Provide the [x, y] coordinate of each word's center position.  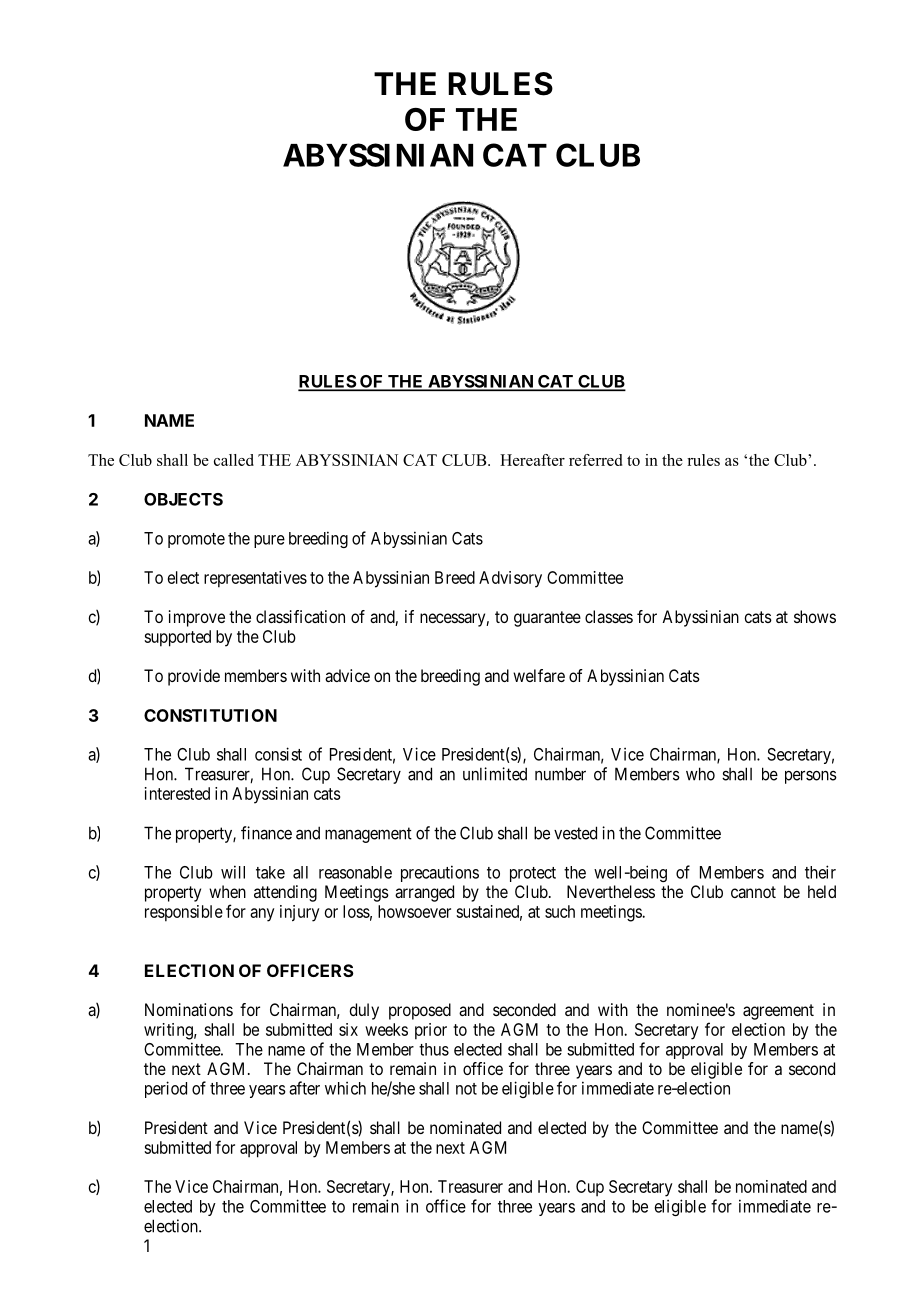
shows [815, 616]
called [234, 460]
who [700, 774]
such [560, 911]
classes [609, 616]
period [166, 1089]
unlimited [495, 774]
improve [197, 618]
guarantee [547, 619]
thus [434, 1049]
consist [278, 754]
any [262, 915]
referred [595, 460]
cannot [753, 892]
